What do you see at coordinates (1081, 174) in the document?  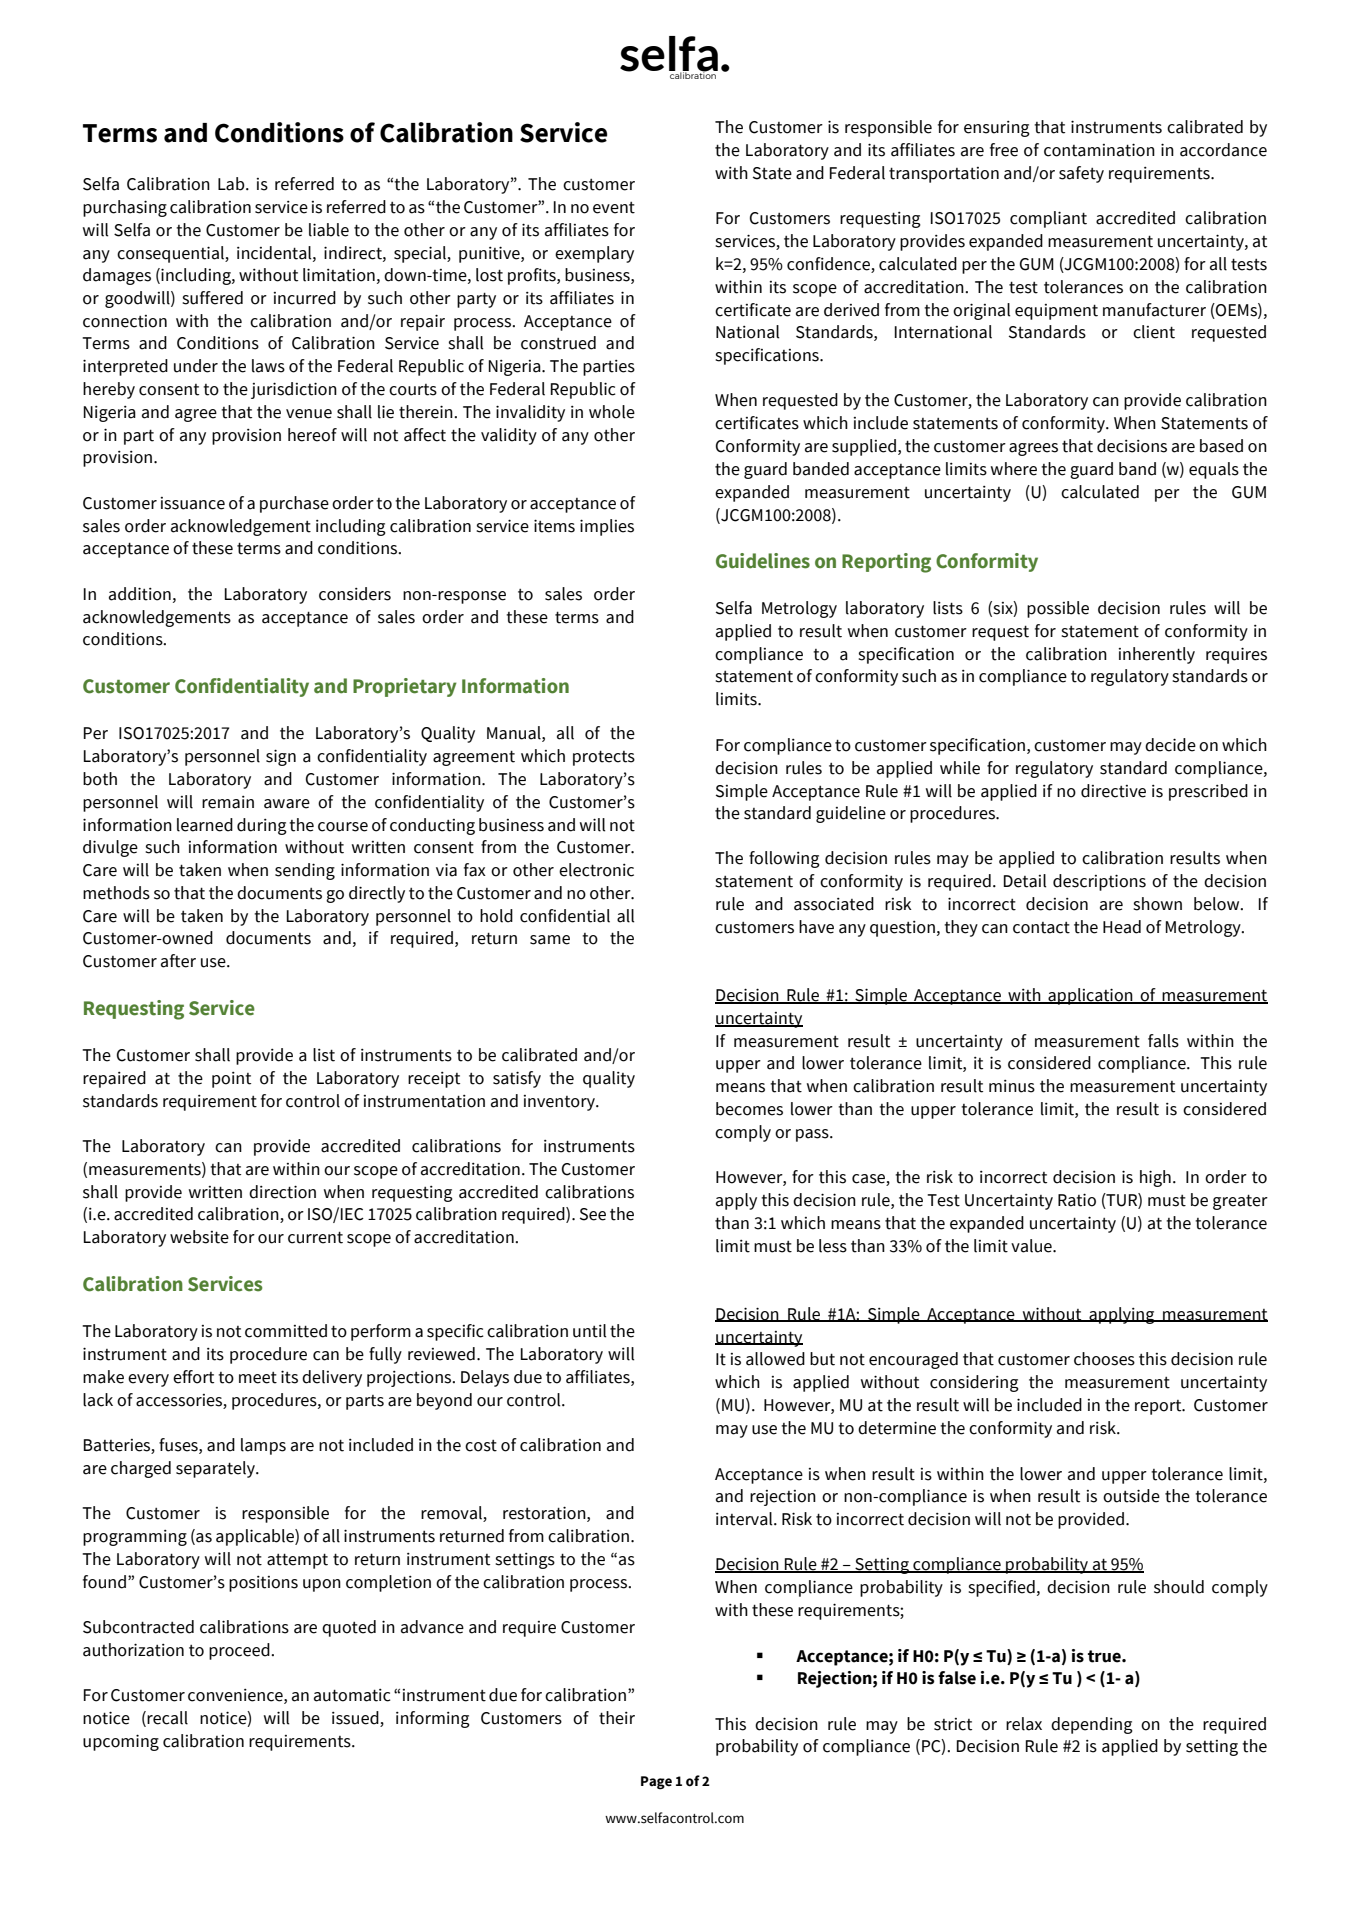 I see `safety` at bounding box center [1081, 174].
